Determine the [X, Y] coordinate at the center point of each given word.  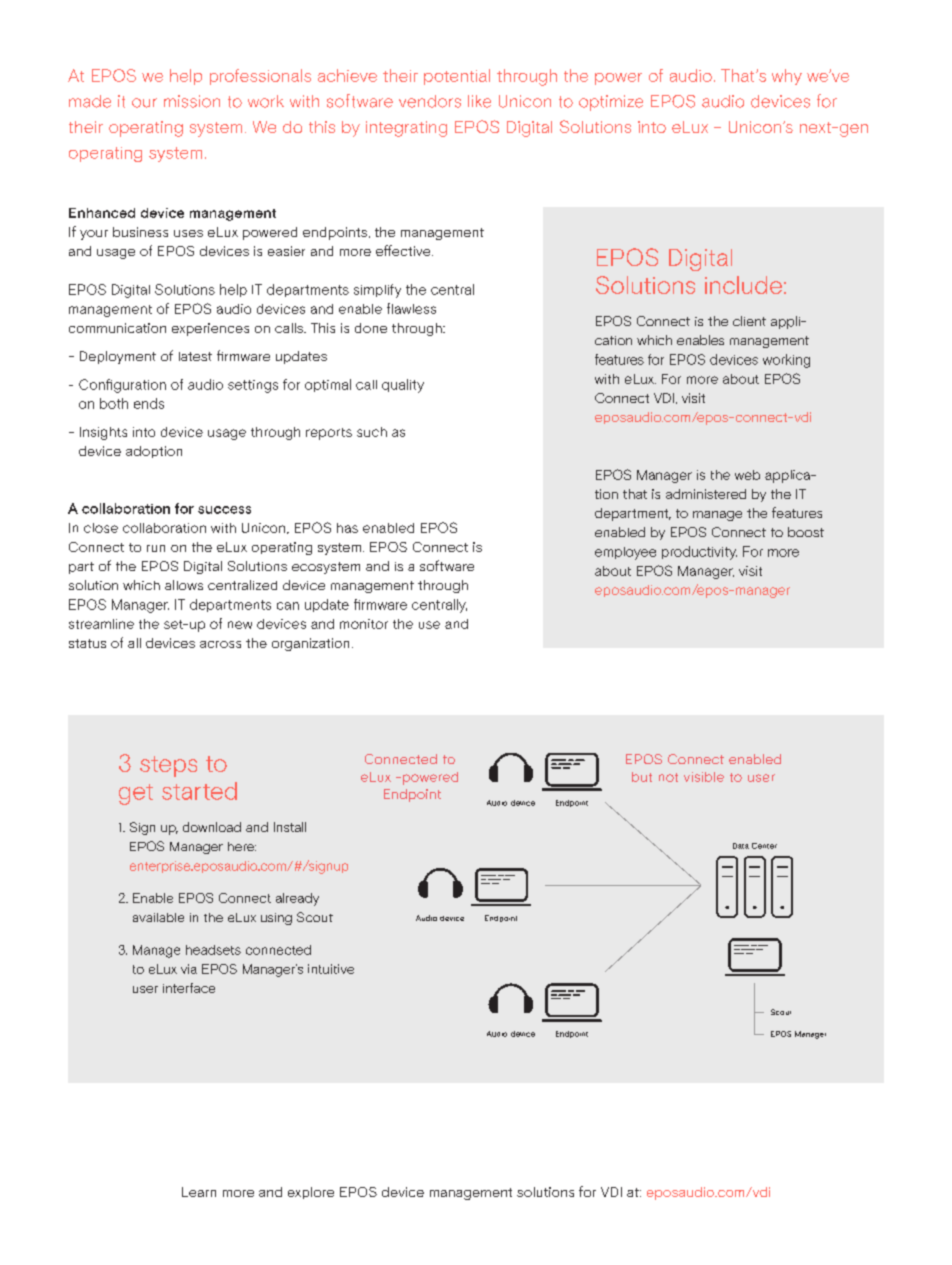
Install [290, 827]
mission [192, 101]
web [747, 475]
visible [704, 777]
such [372, 432]
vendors [430, 101]
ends [149, 403]
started [199, 791]
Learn [199, 1192]
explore [311, 1193]
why [787, 77]
